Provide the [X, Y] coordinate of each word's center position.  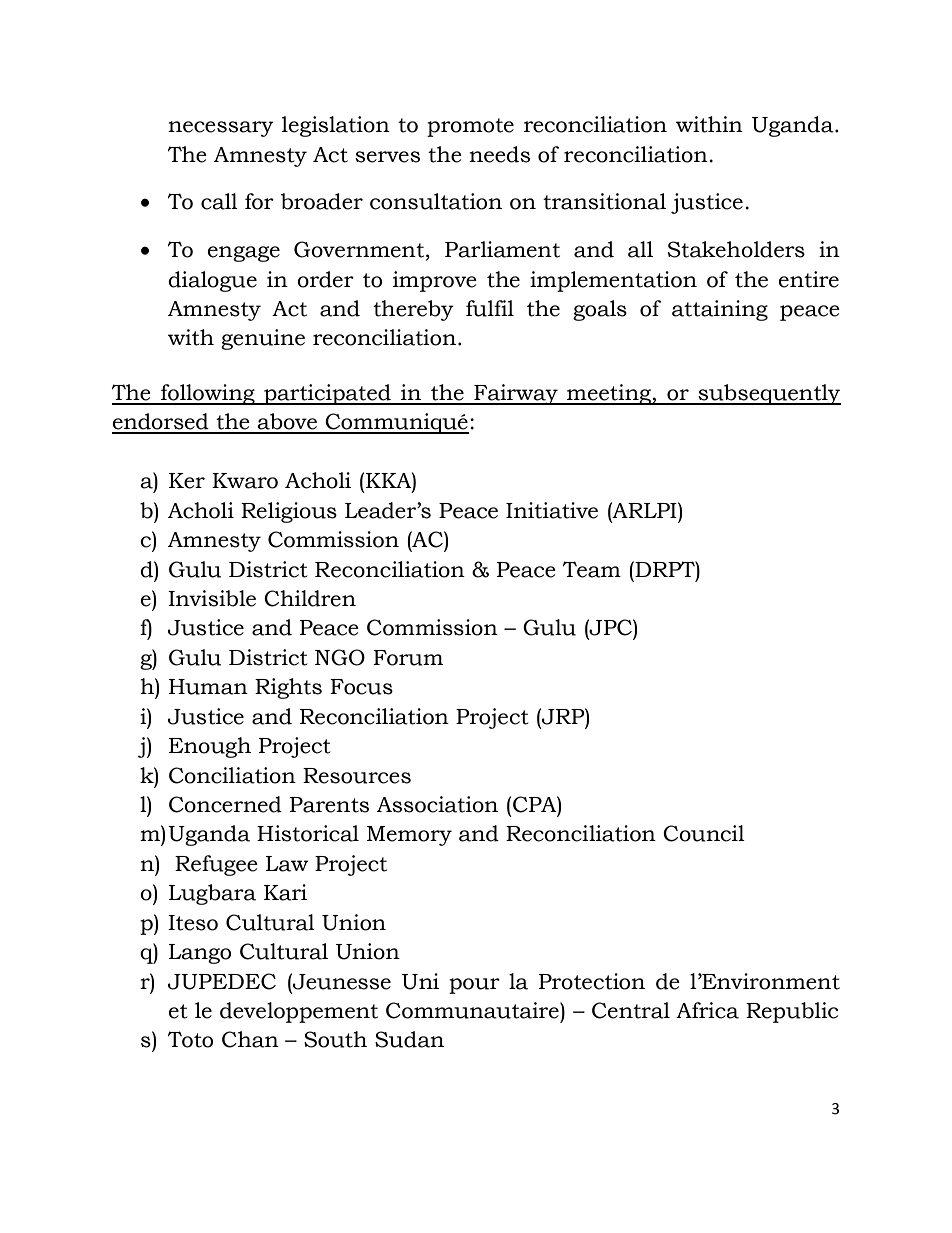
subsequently [768, 394]
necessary [221, 129]
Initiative [552, 510]
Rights [288, 688]
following [208, 394]
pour [474, 986]
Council [704, 833]
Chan [250, 1039]
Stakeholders [736, 249]
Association [437, 804]
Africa [707, 1010]
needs [499, 154]
